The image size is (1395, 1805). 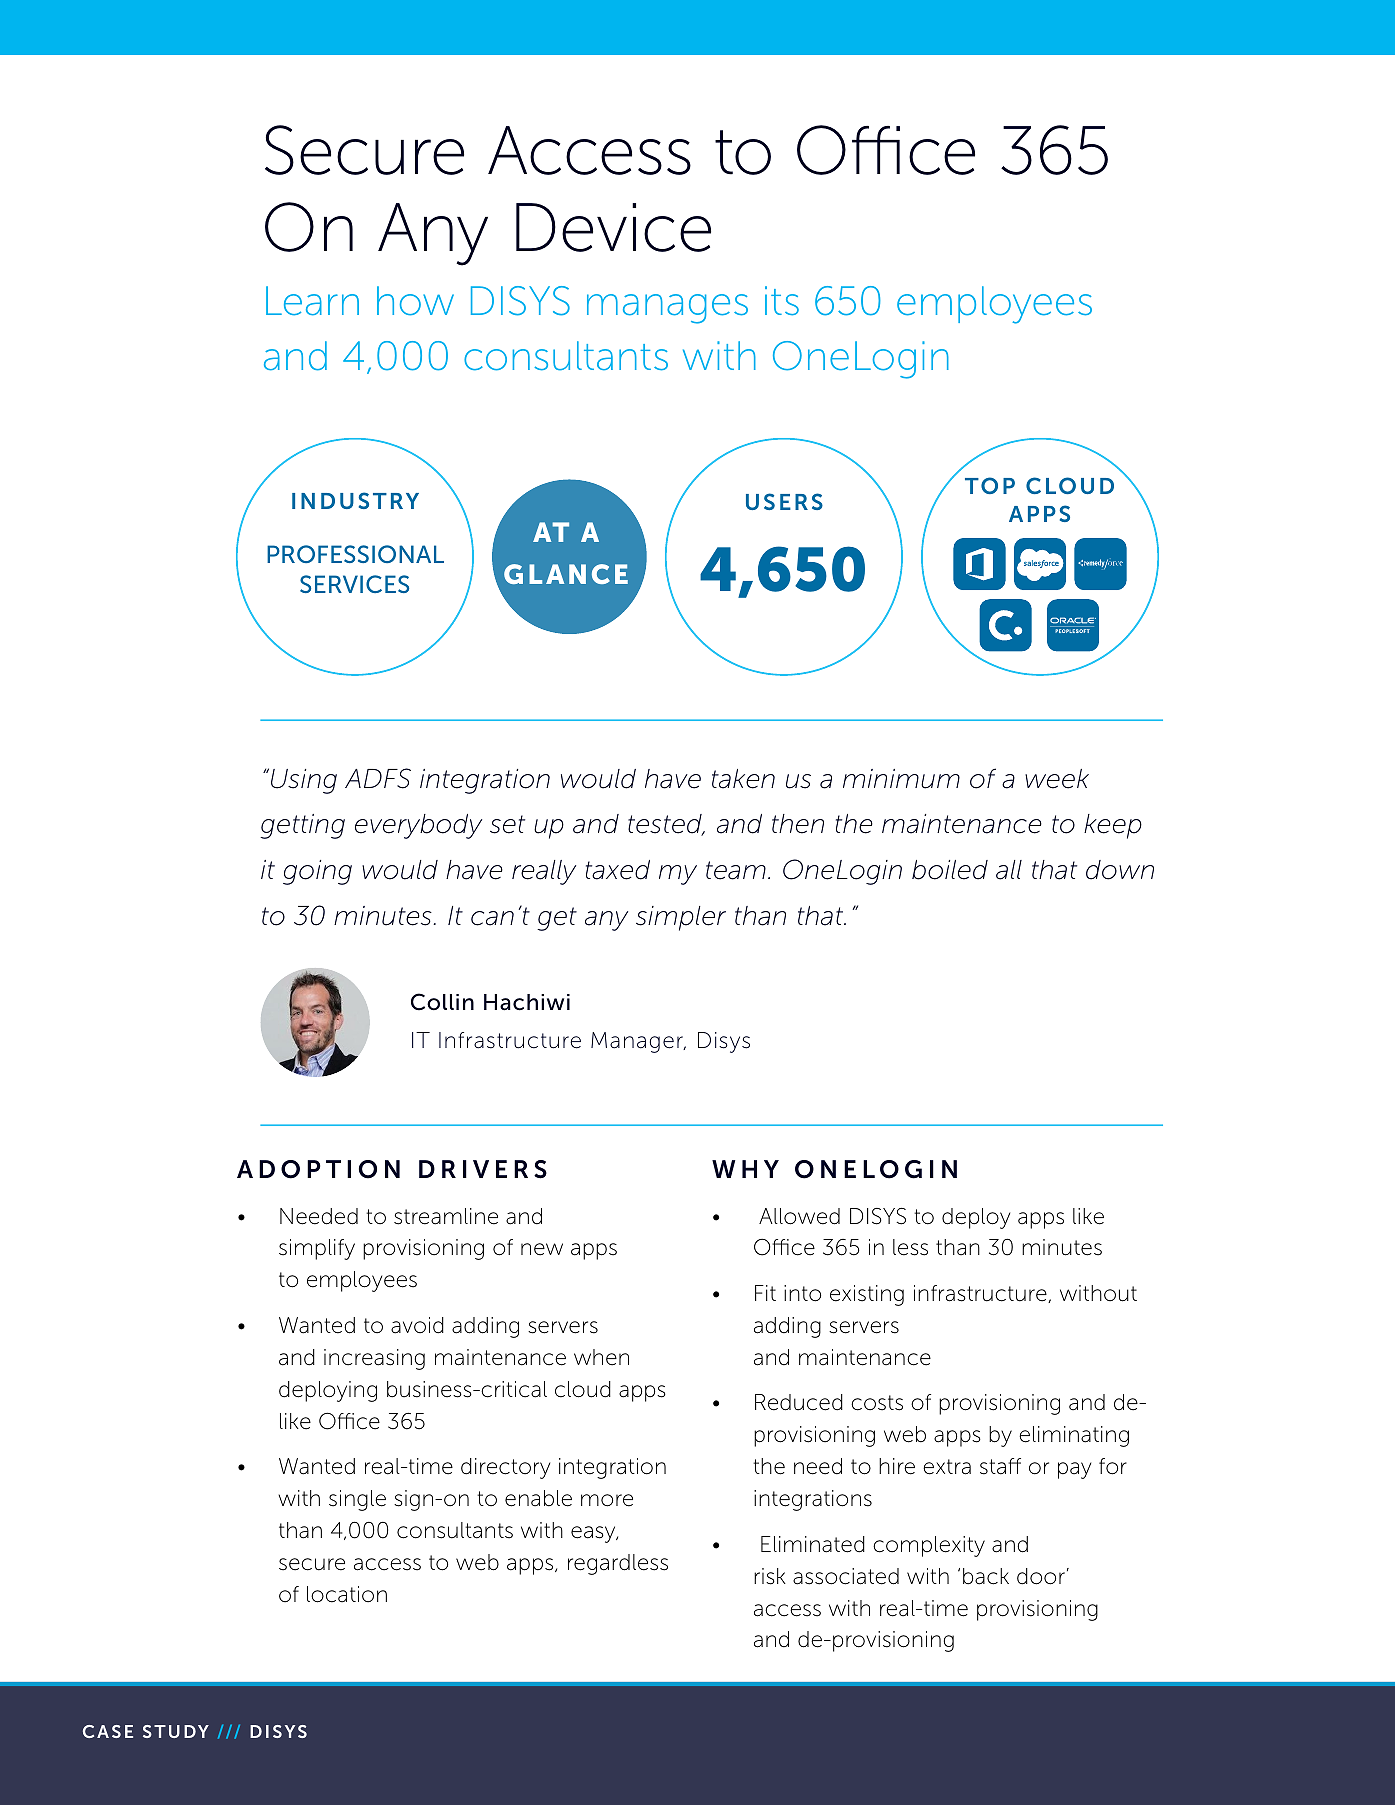 I want to click on streamline, so click(x=446, y=1216).
